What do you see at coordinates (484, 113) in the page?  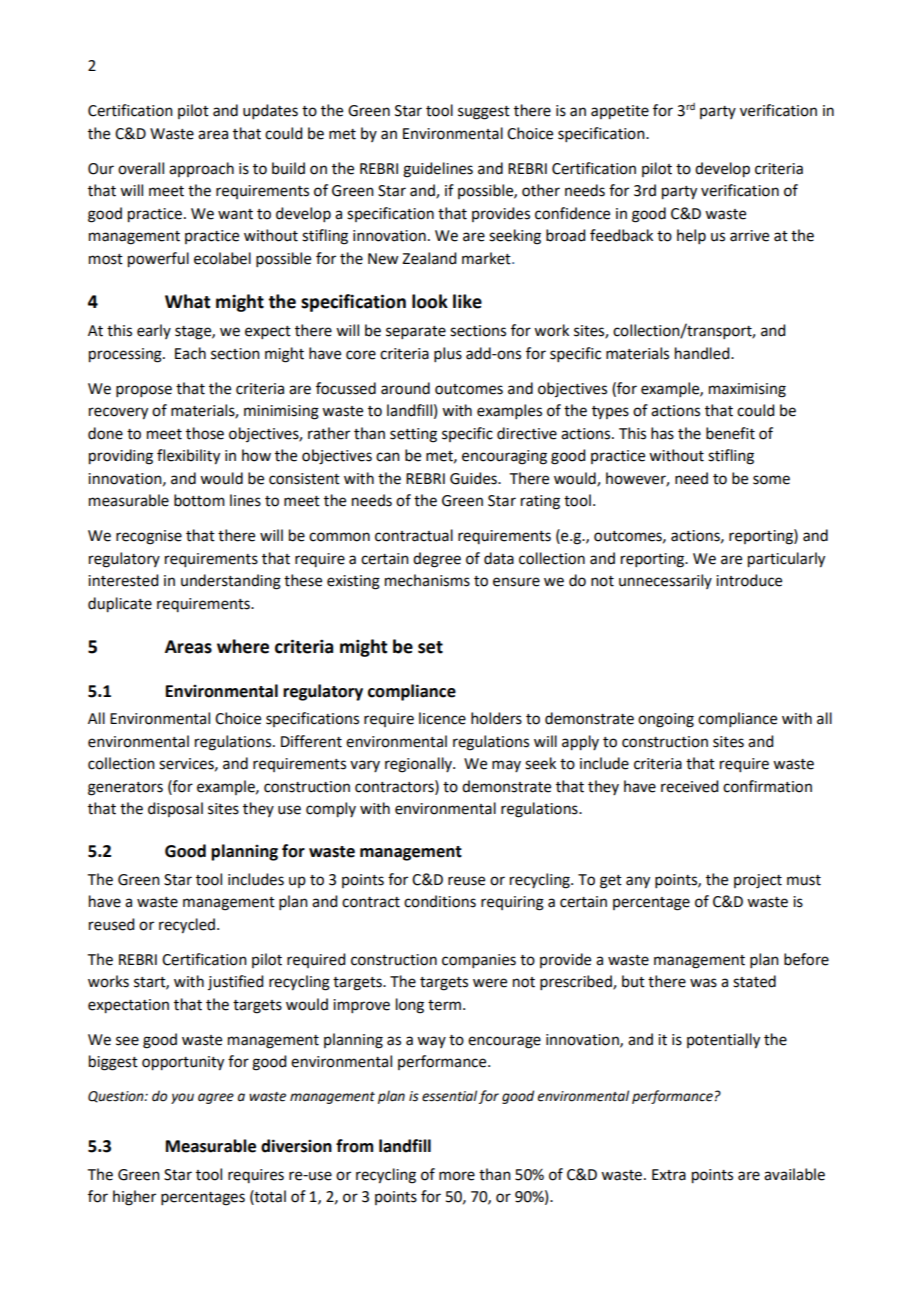 I see `suggest` at bounding box center [484, 113].
